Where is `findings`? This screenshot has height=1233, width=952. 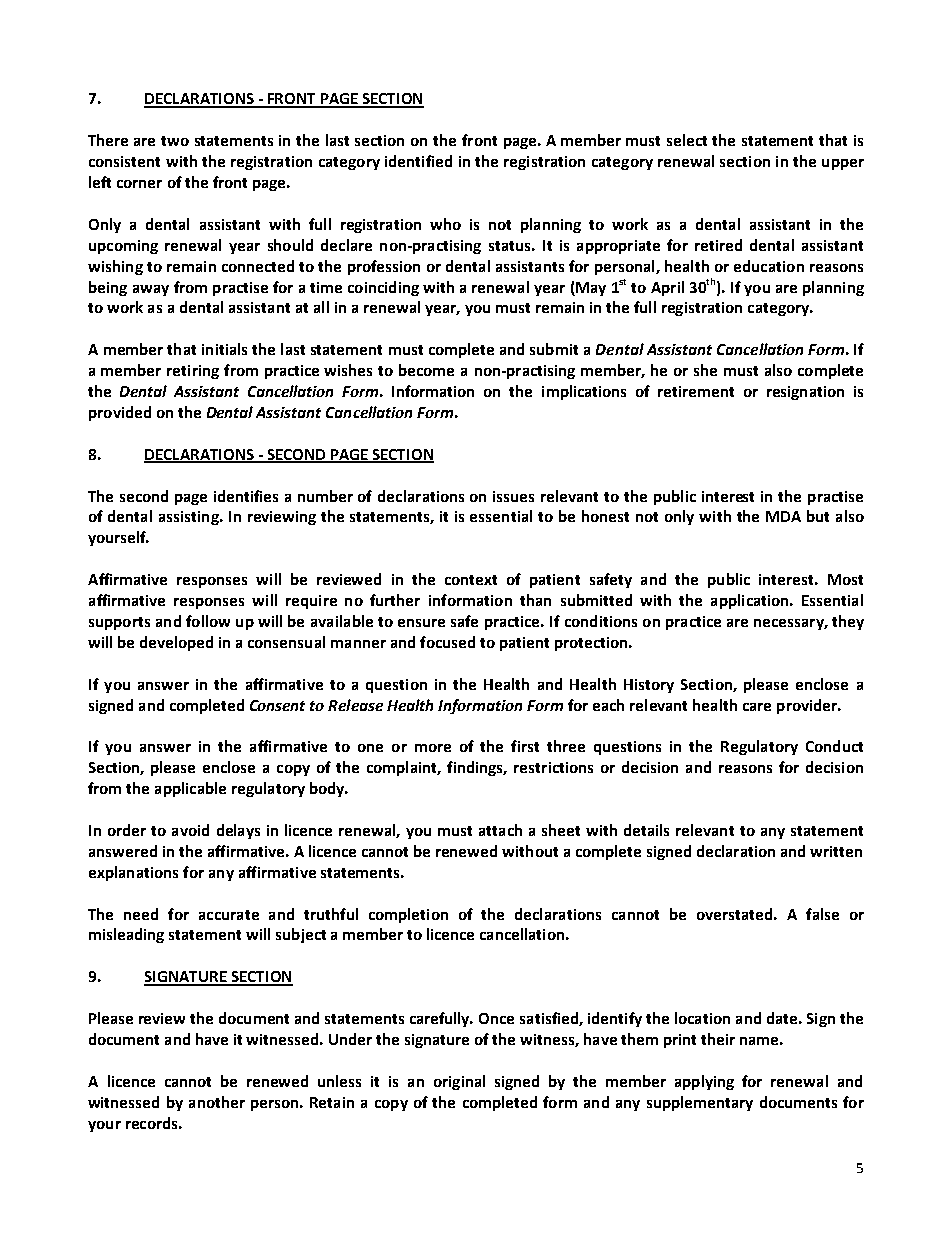 findings is located at coordinates (476, 768).
